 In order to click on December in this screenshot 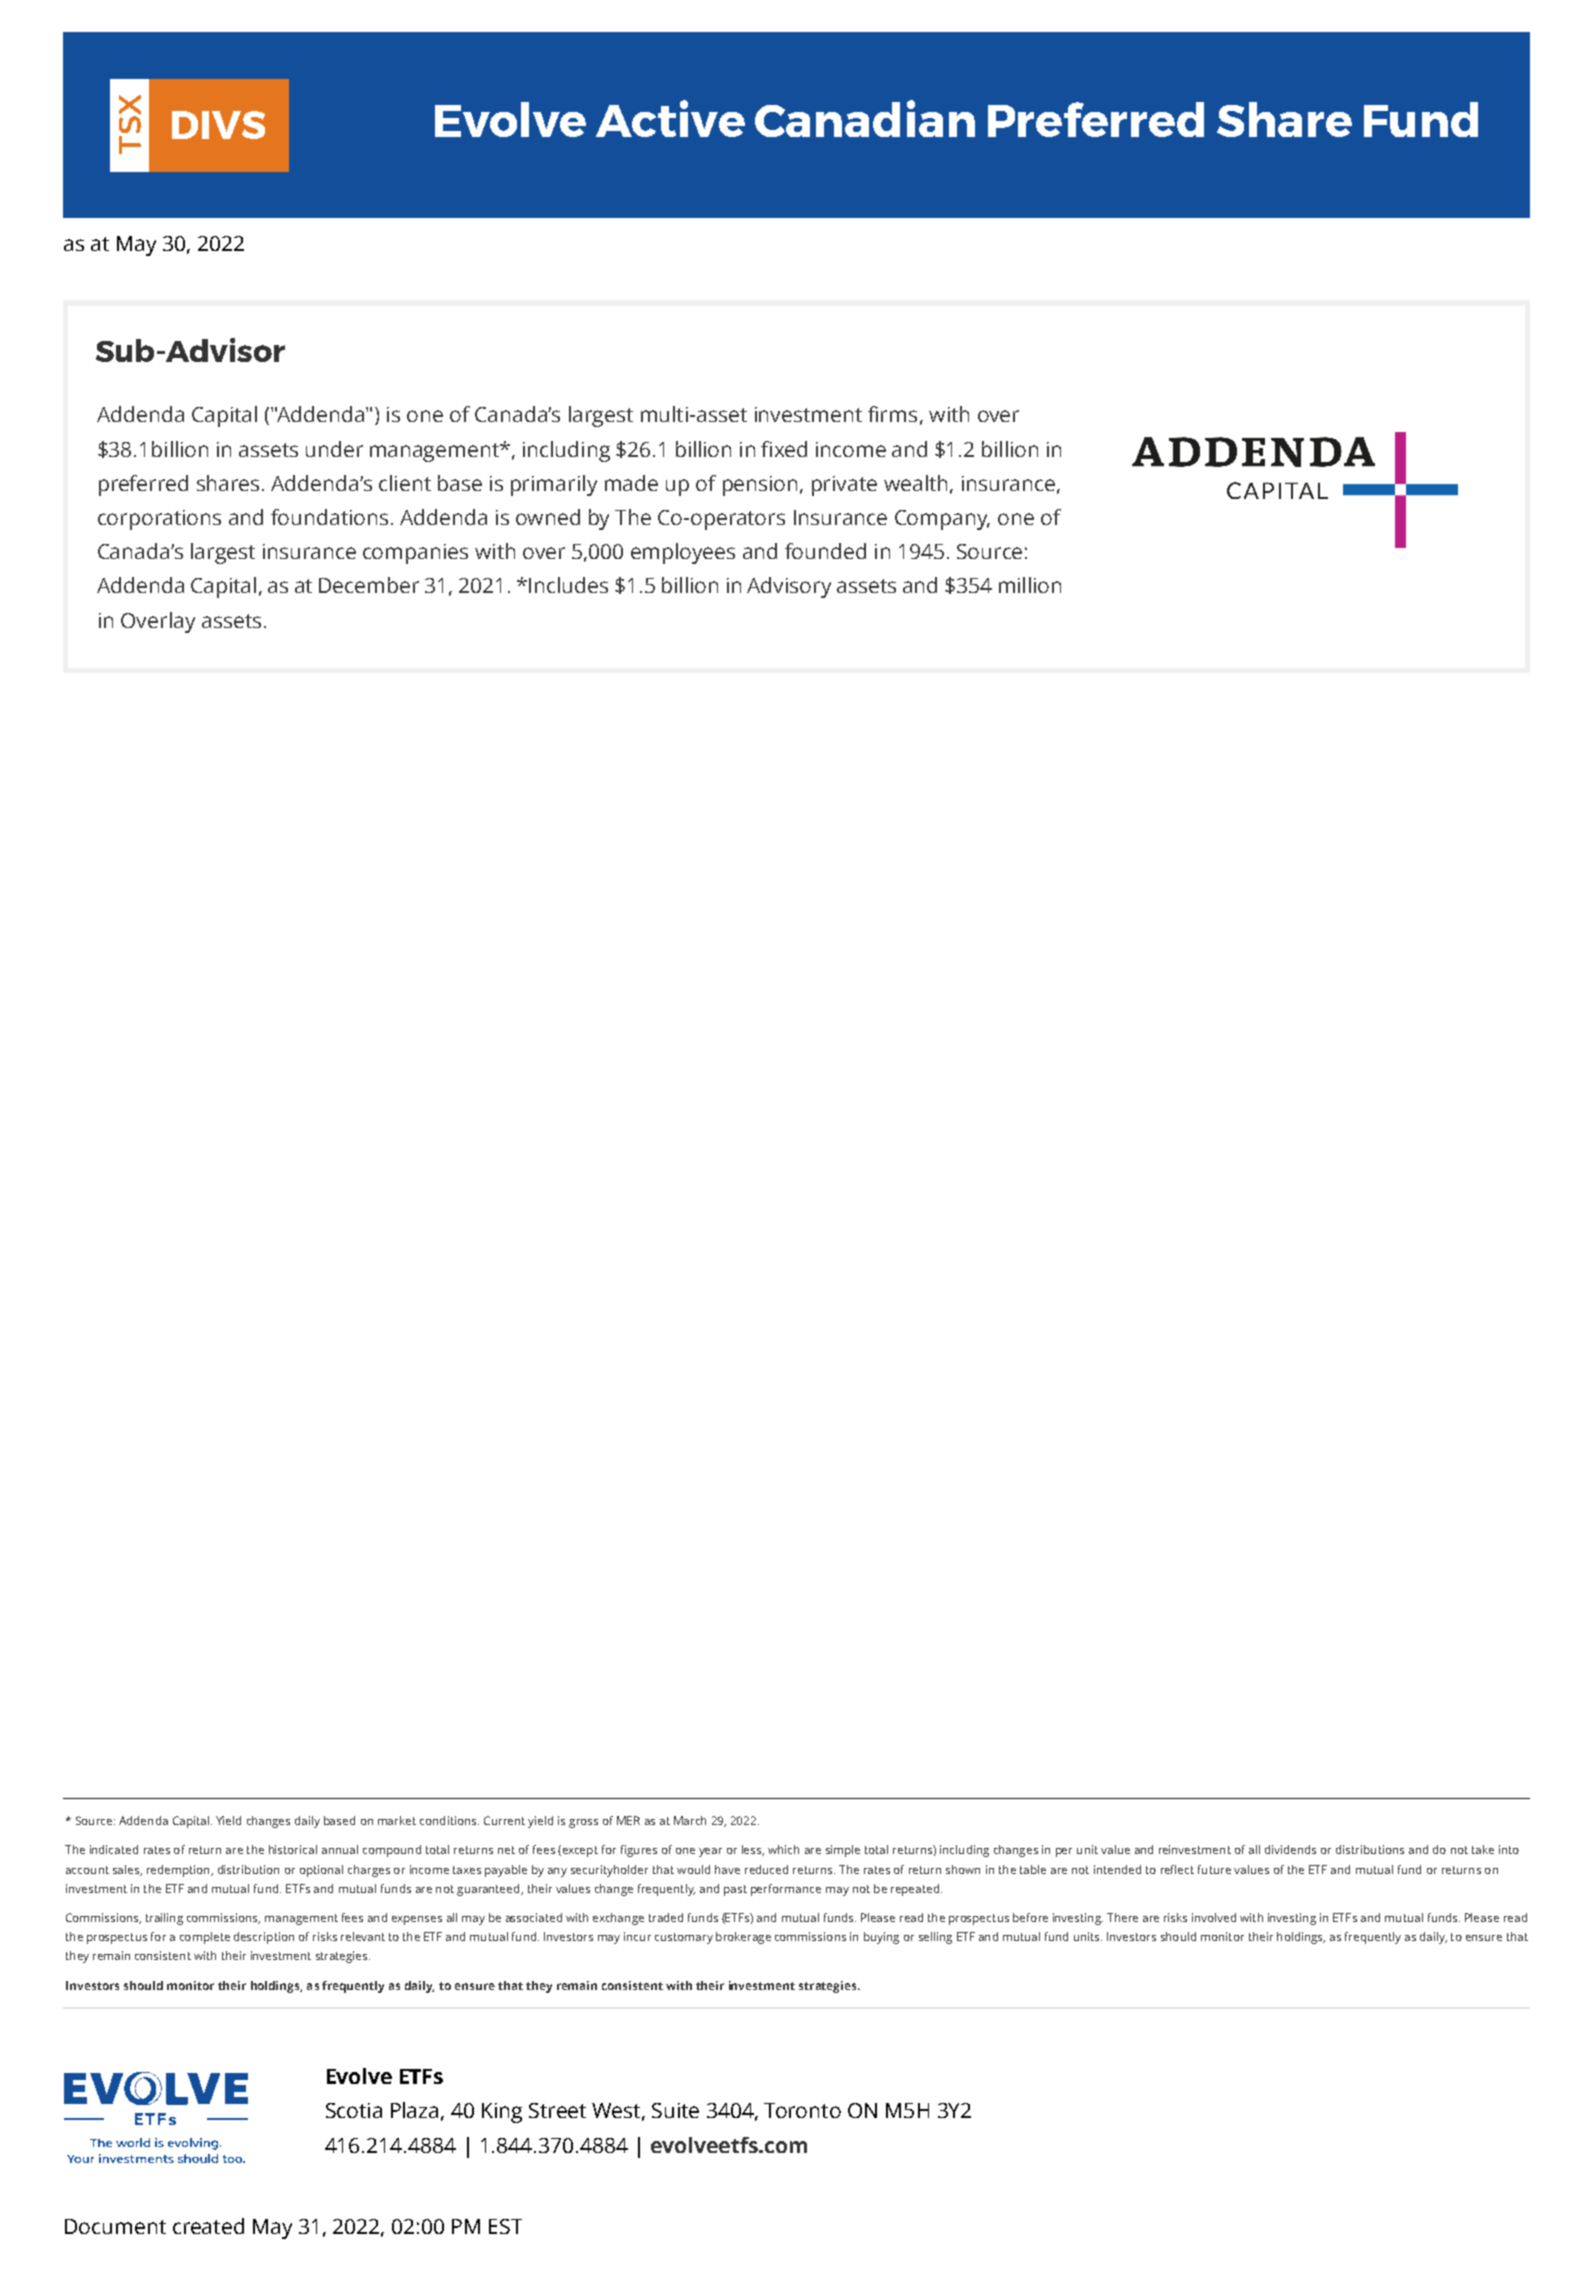, I will do `click(369, 585)`.
